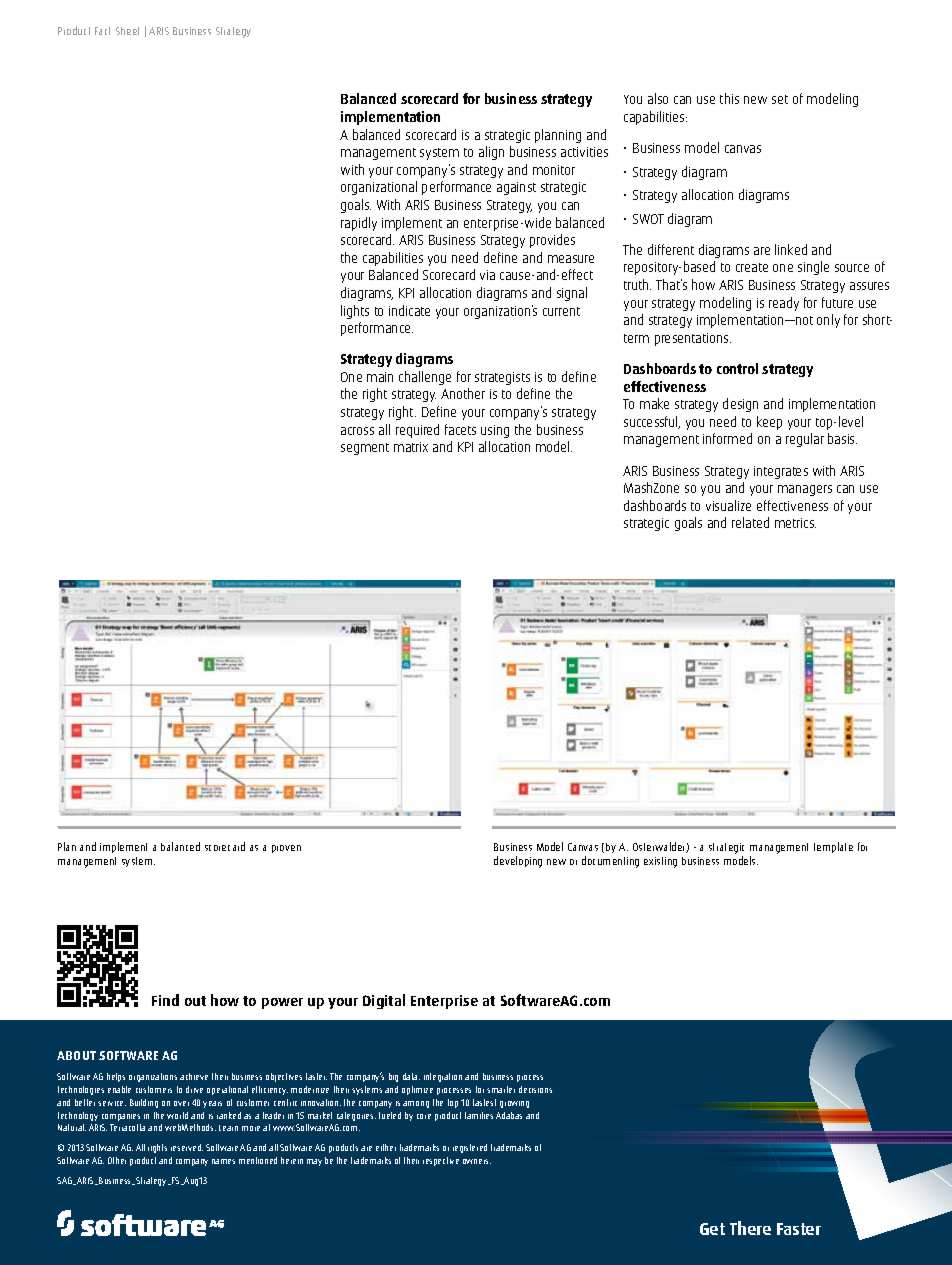 This page has width=952, height=1265. Describe the element at coordinates (365, 449) in the page. I see `segment` at that location.
